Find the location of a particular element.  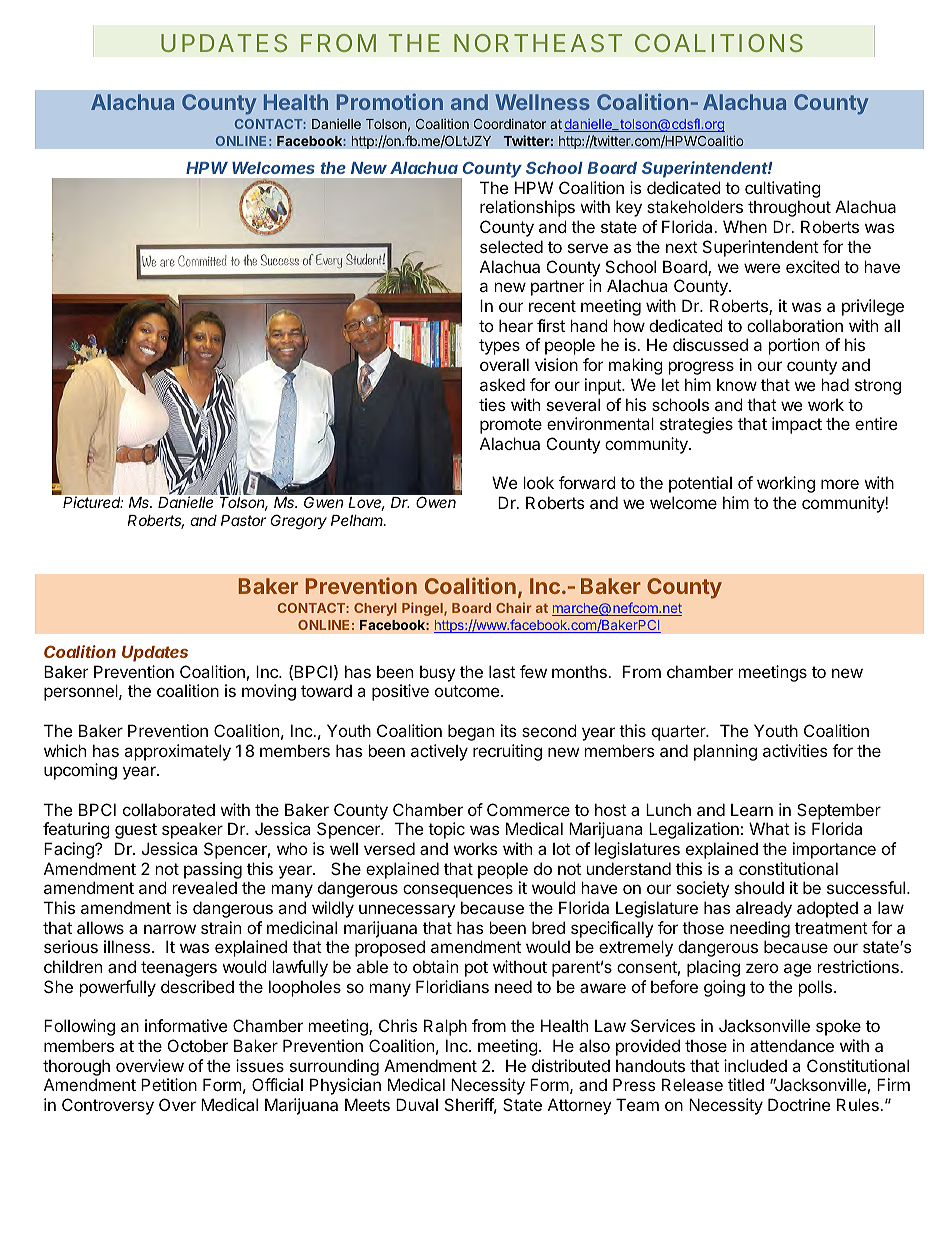

Chair is located at coordinates (514, 607).
